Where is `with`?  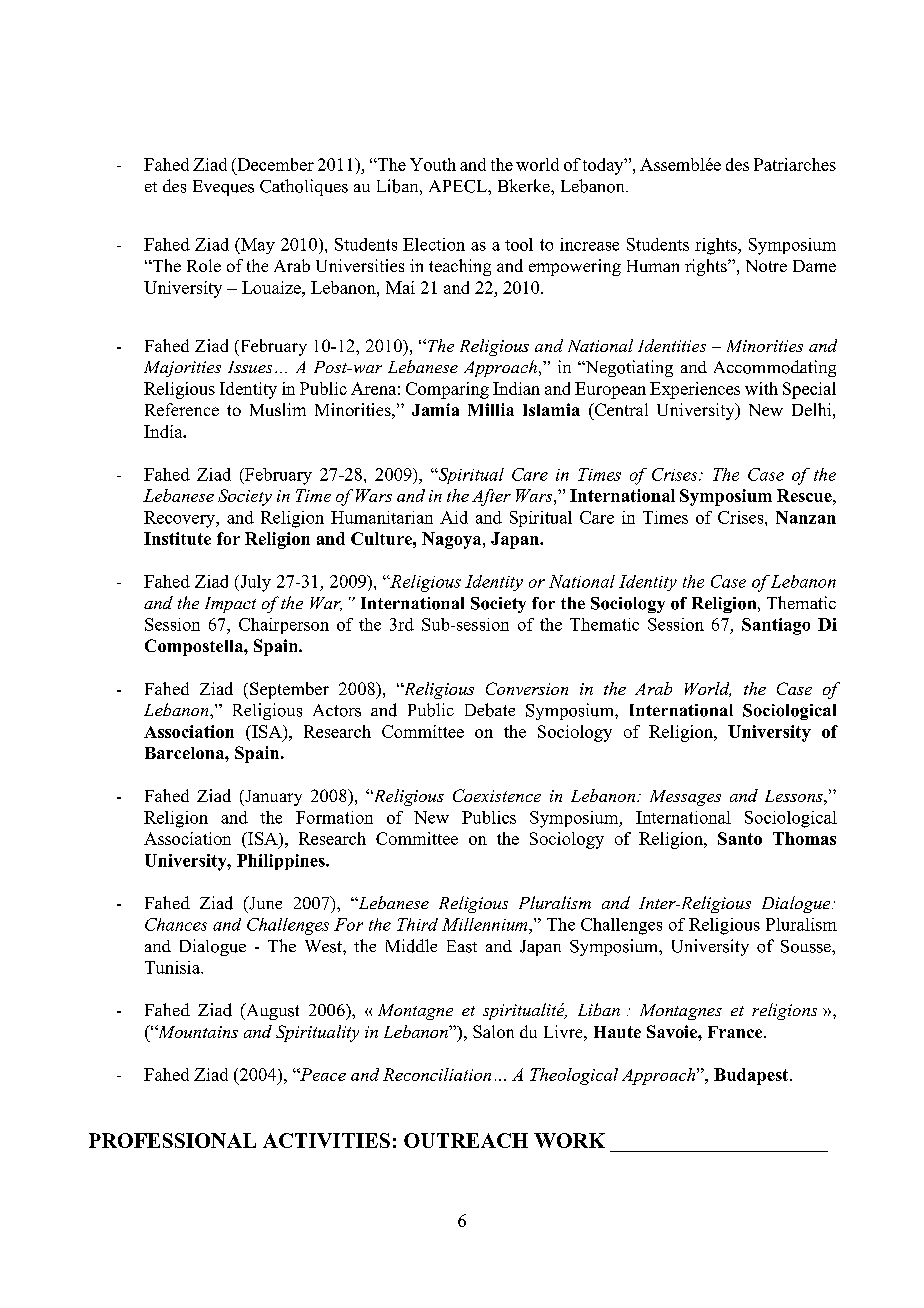 with is located at coordinates (761, 388).
